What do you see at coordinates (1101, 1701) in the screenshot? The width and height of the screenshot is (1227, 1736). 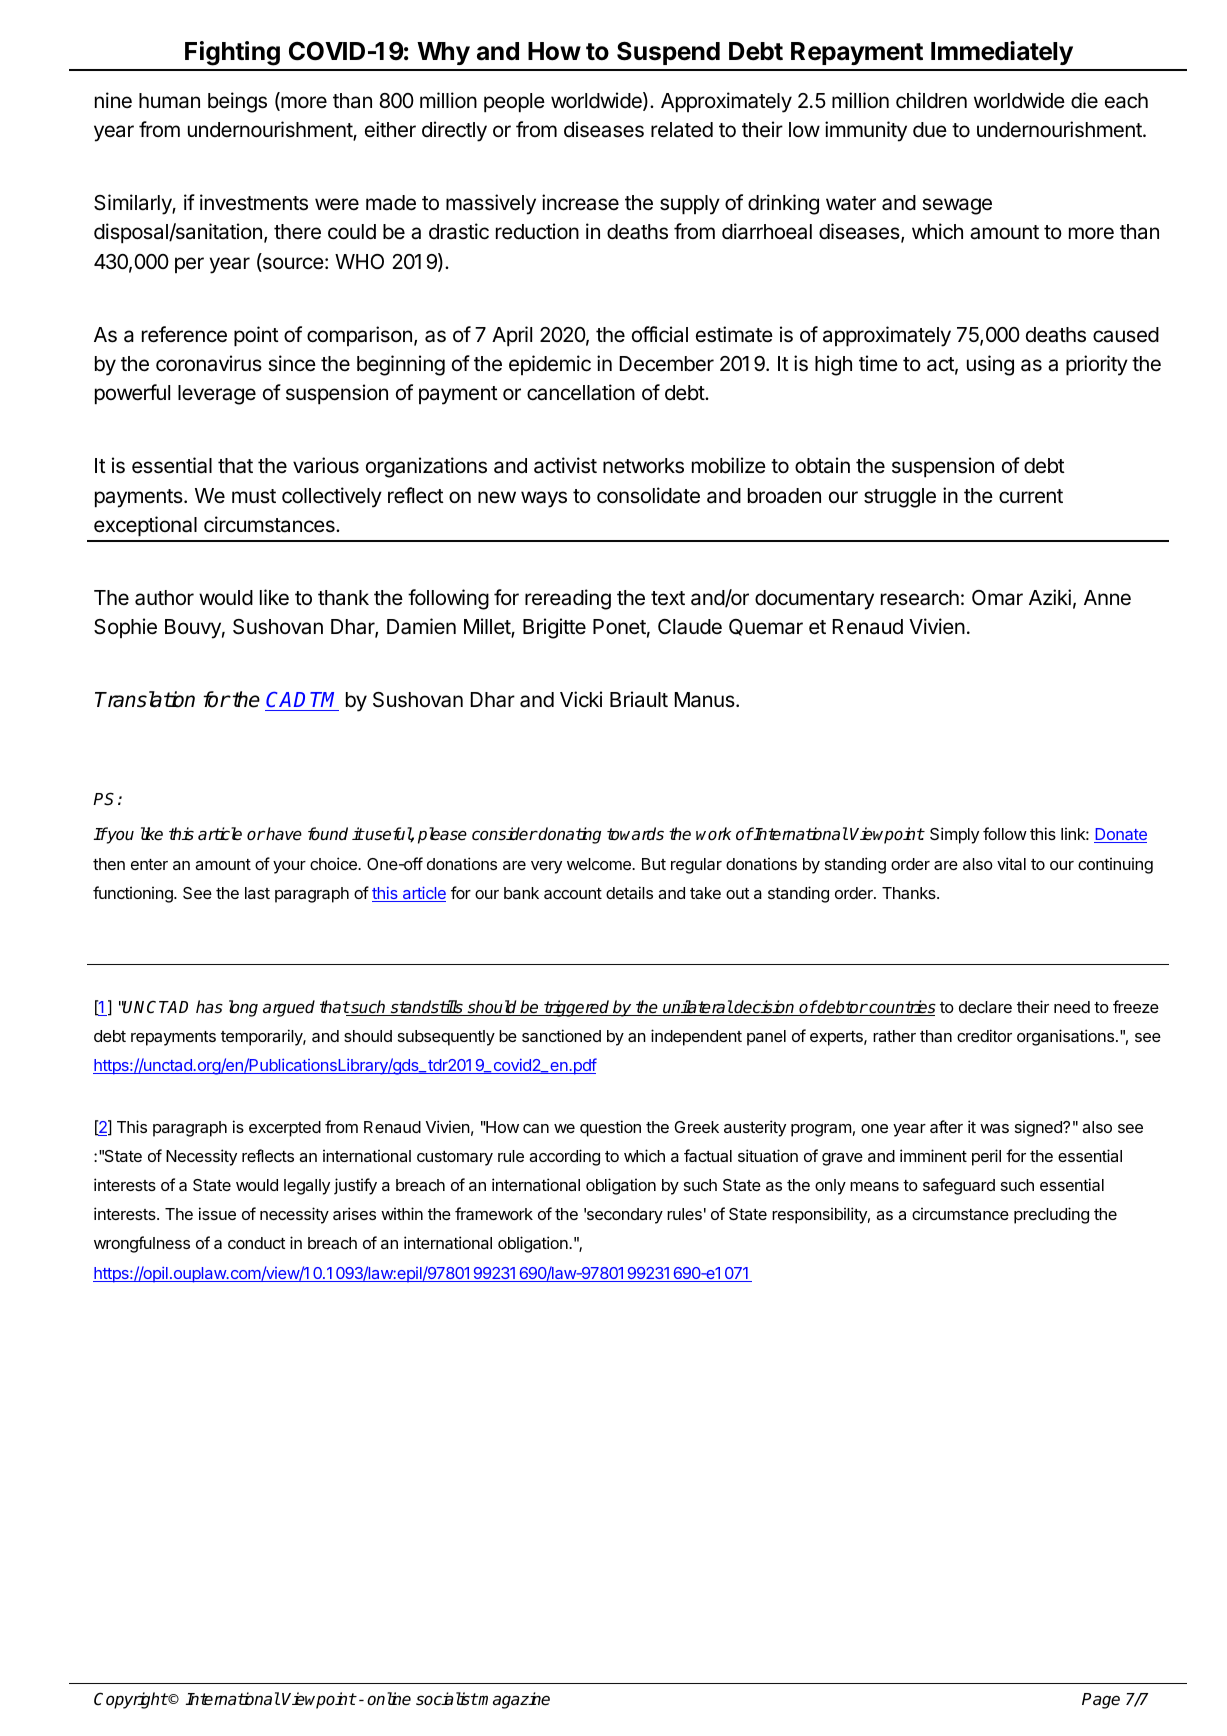 I see `Page` at bounding box center [1101, 1701].
